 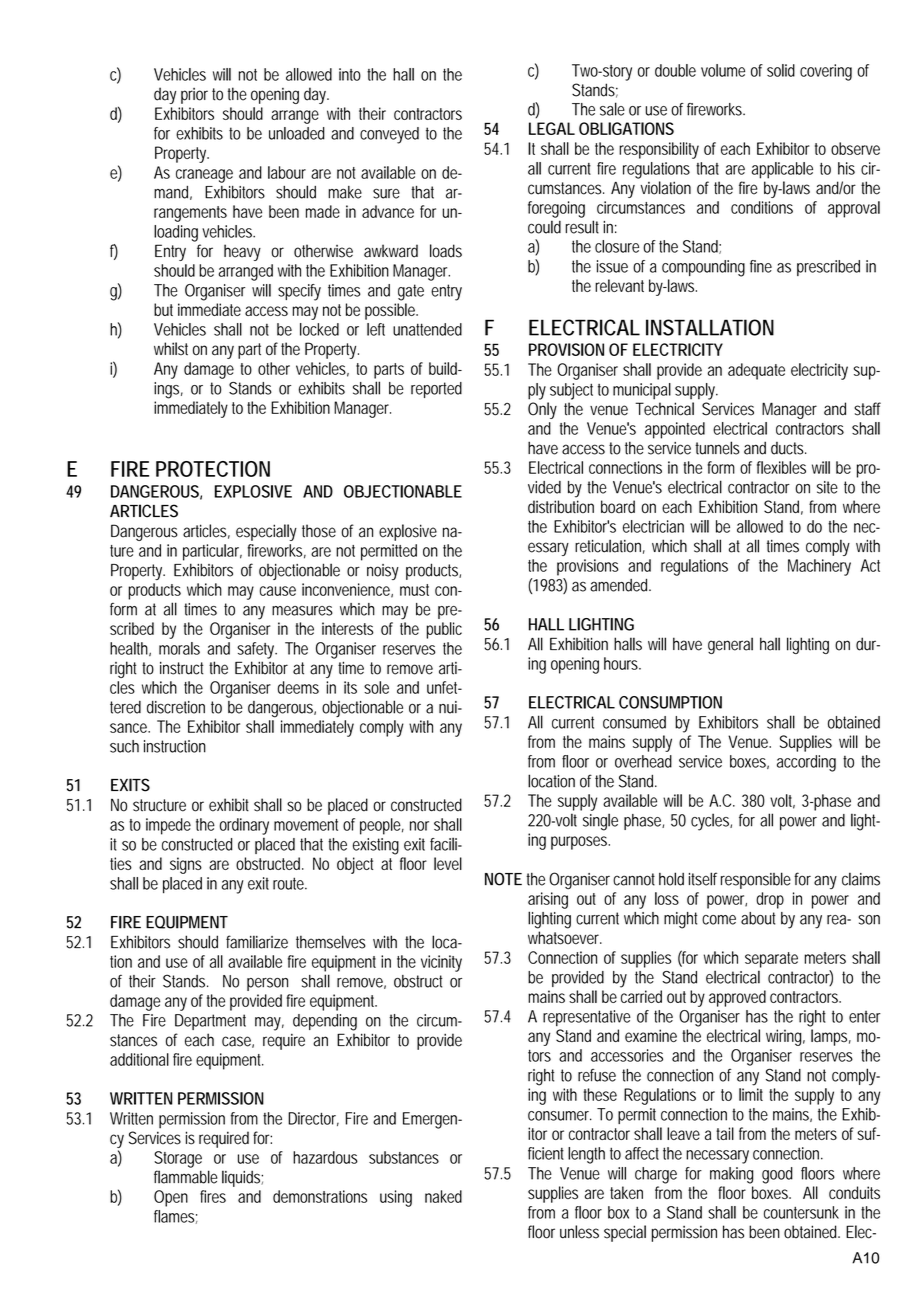 I want to click on Only, so click(x=542, y=410).
